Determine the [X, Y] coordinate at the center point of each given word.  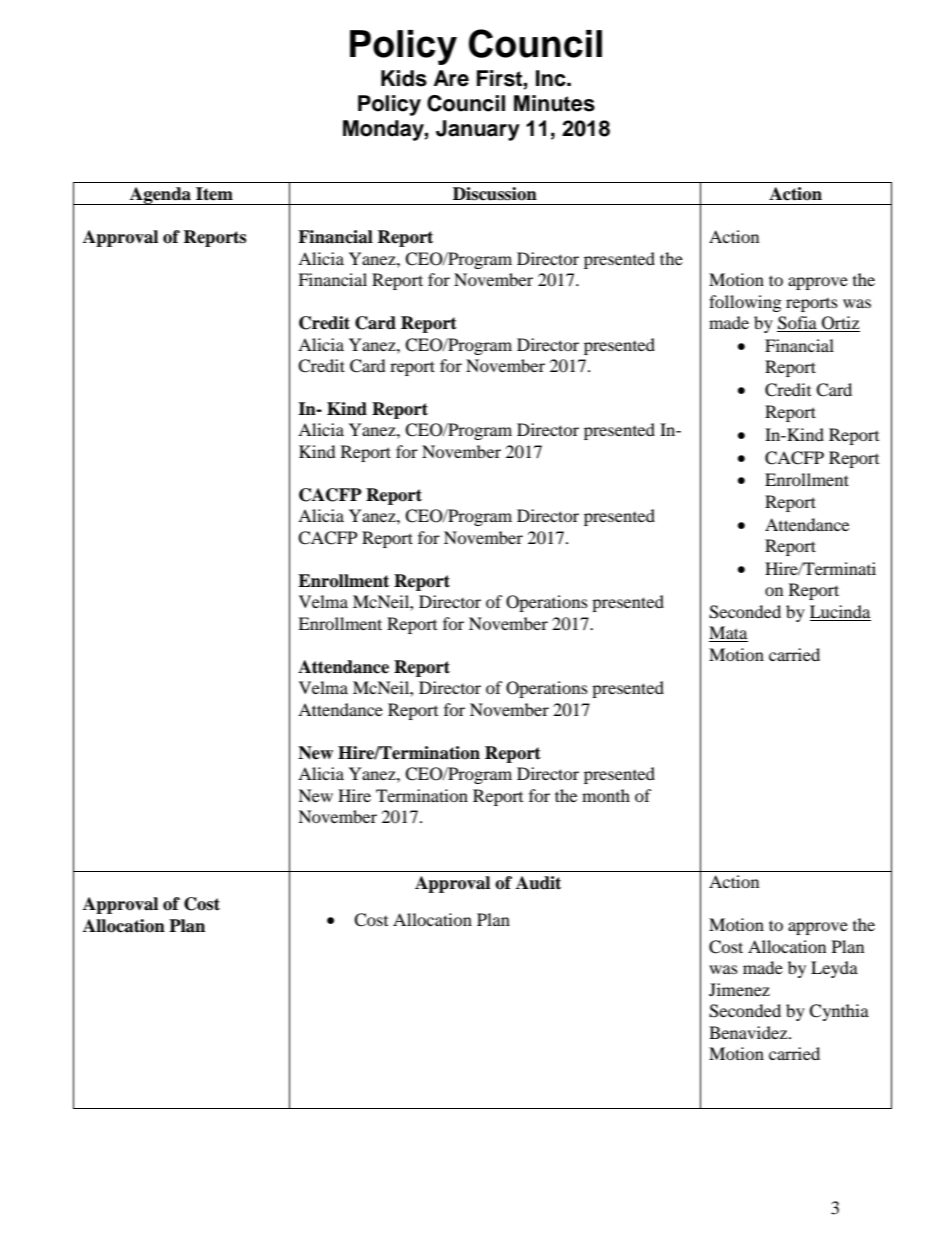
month [606, 795]
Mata [728, 634]
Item [214, 194]
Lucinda [840, 611]
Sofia [798, 324]
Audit [538, 883]
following [745, 303]
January [478, 130]
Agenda [160, 196]
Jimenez [739, 989]
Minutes [554, 103]
